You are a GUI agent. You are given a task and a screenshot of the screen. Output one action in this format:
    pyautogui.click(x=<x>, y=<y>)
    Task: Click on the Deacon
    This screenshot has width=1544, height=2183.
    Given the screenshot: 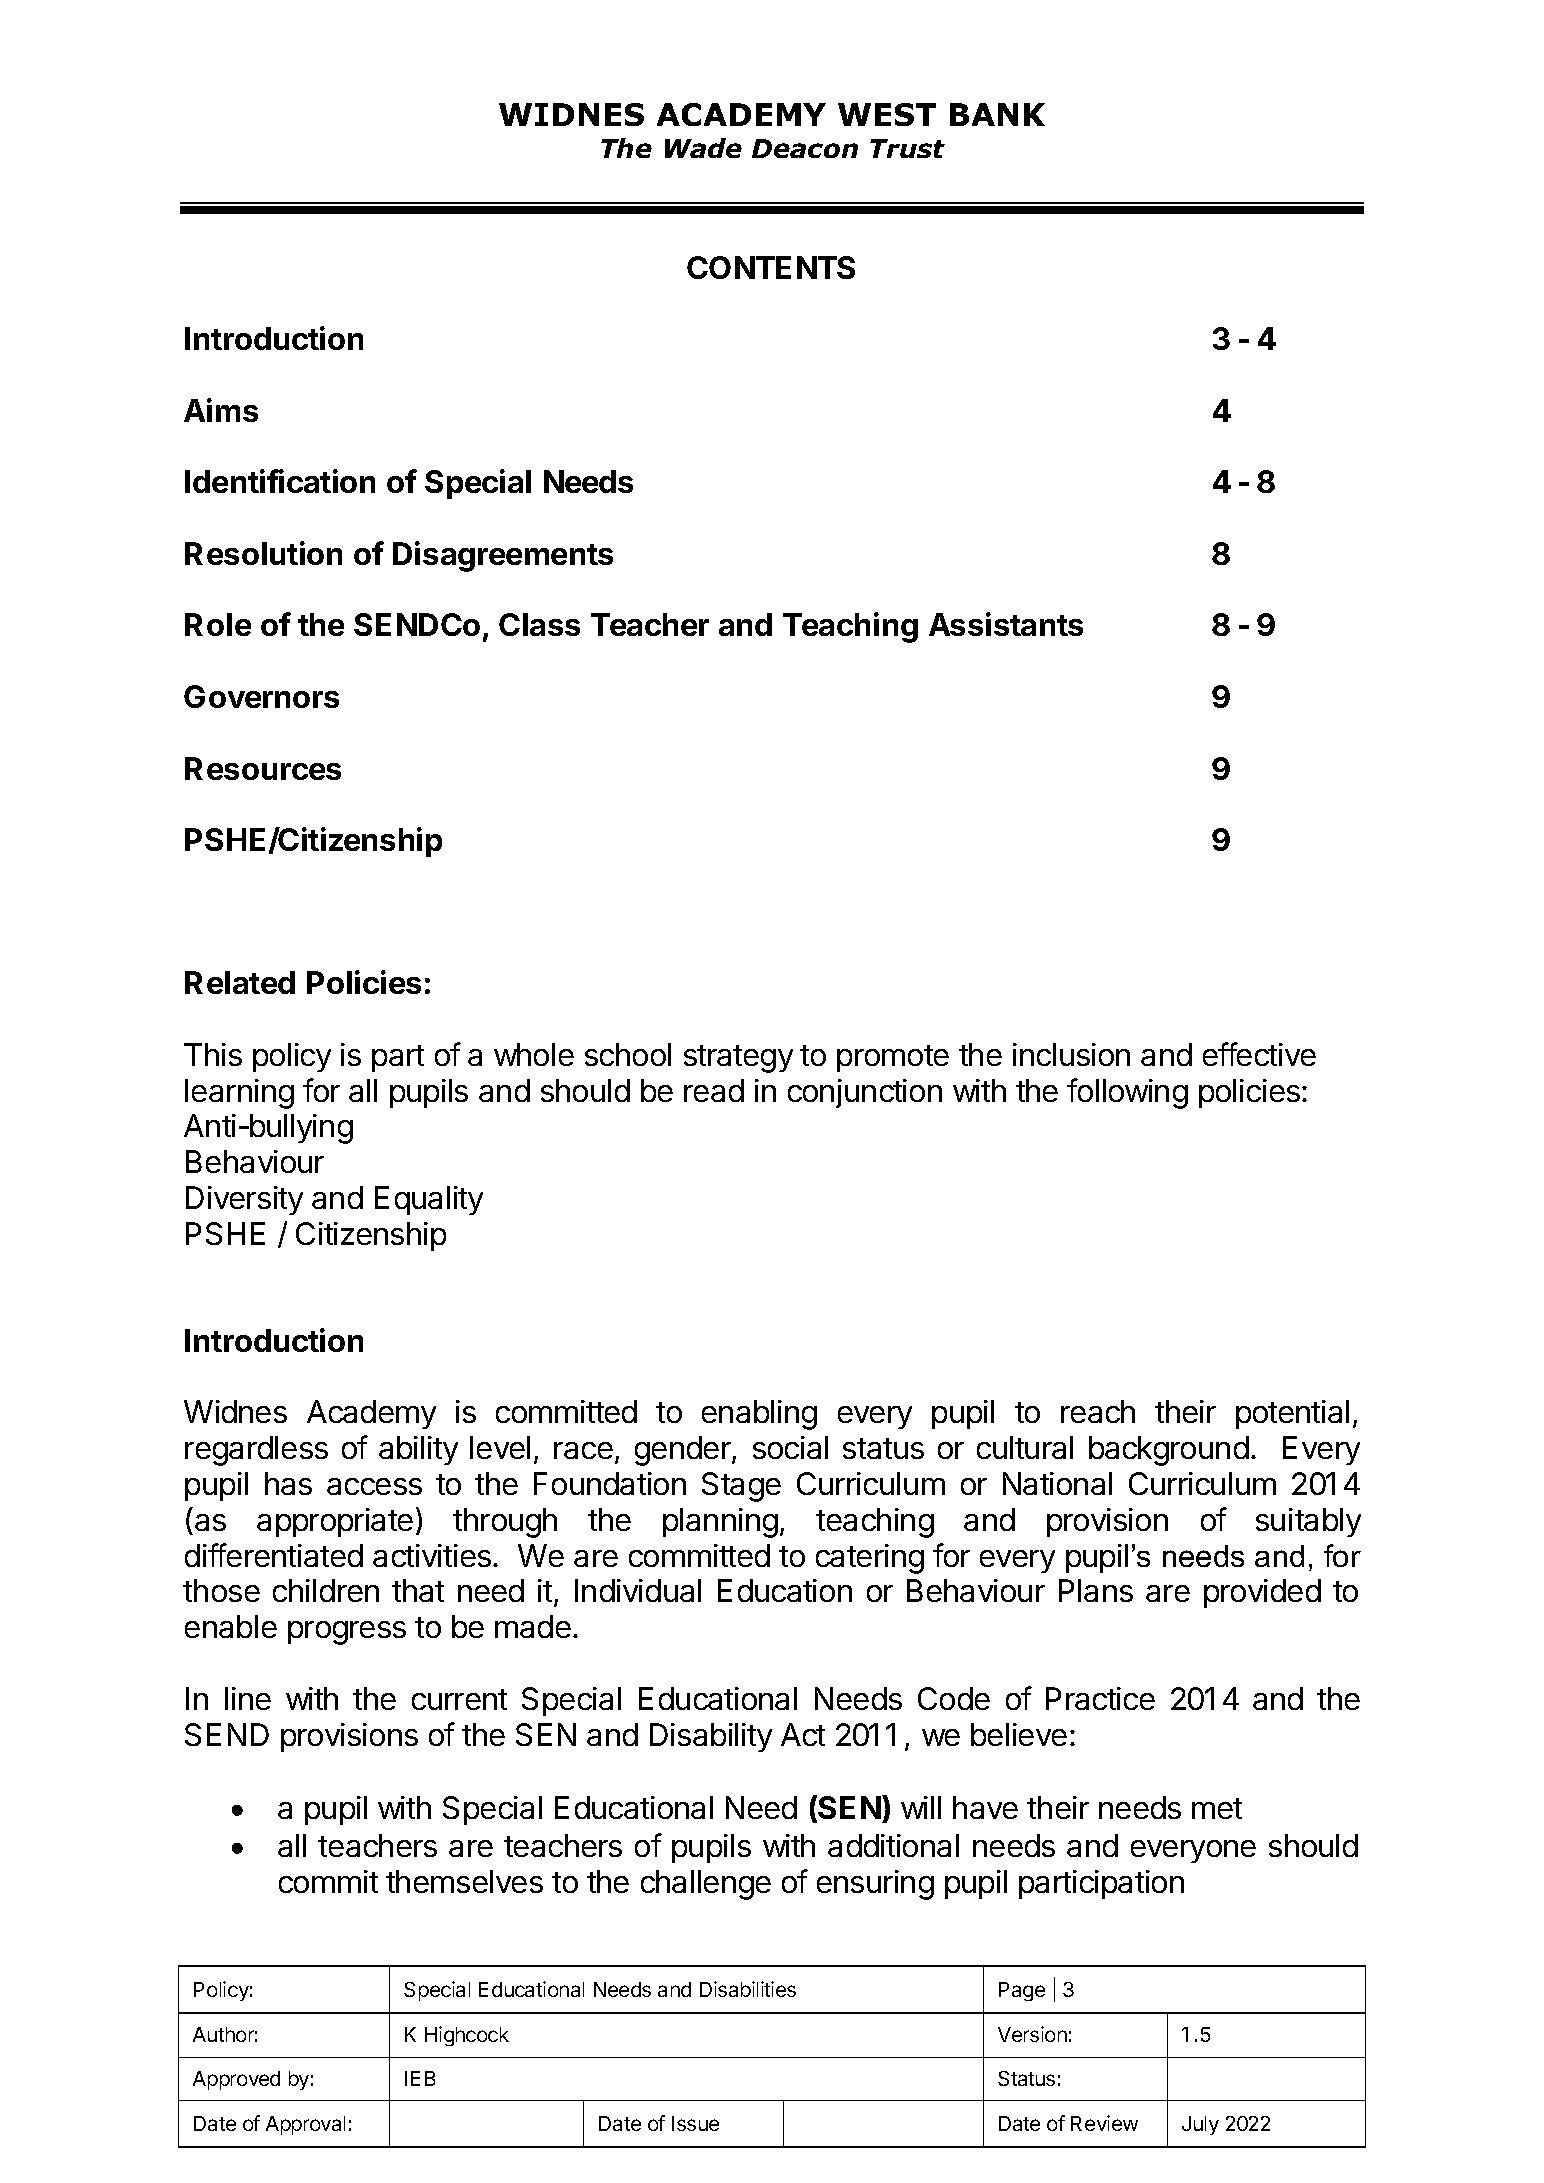 What is the action you would take?
    pyautogui.click(x=805, y=148)
